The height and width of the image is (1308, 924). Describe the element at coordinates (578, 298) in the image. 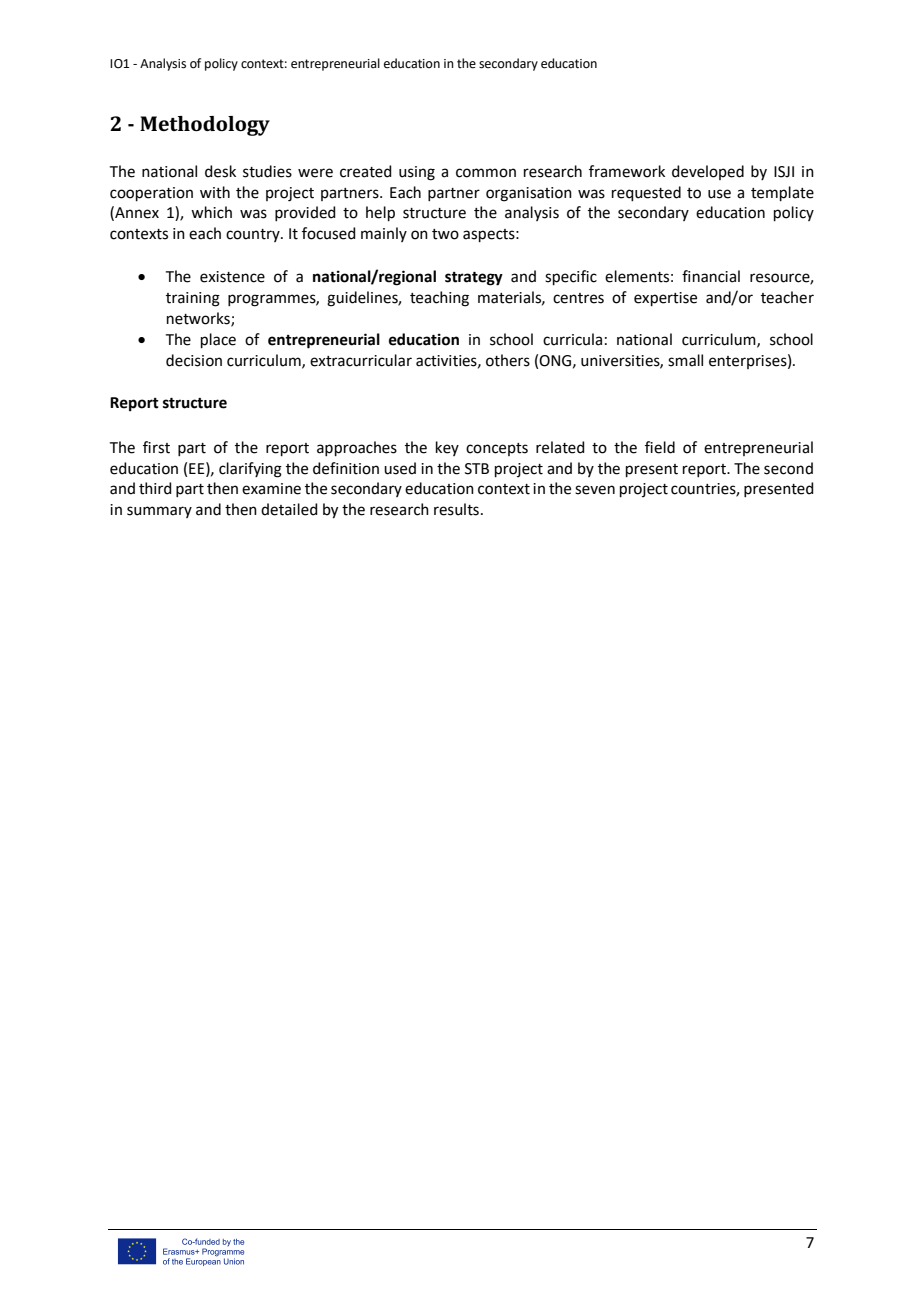

I see `centres` at that location.
